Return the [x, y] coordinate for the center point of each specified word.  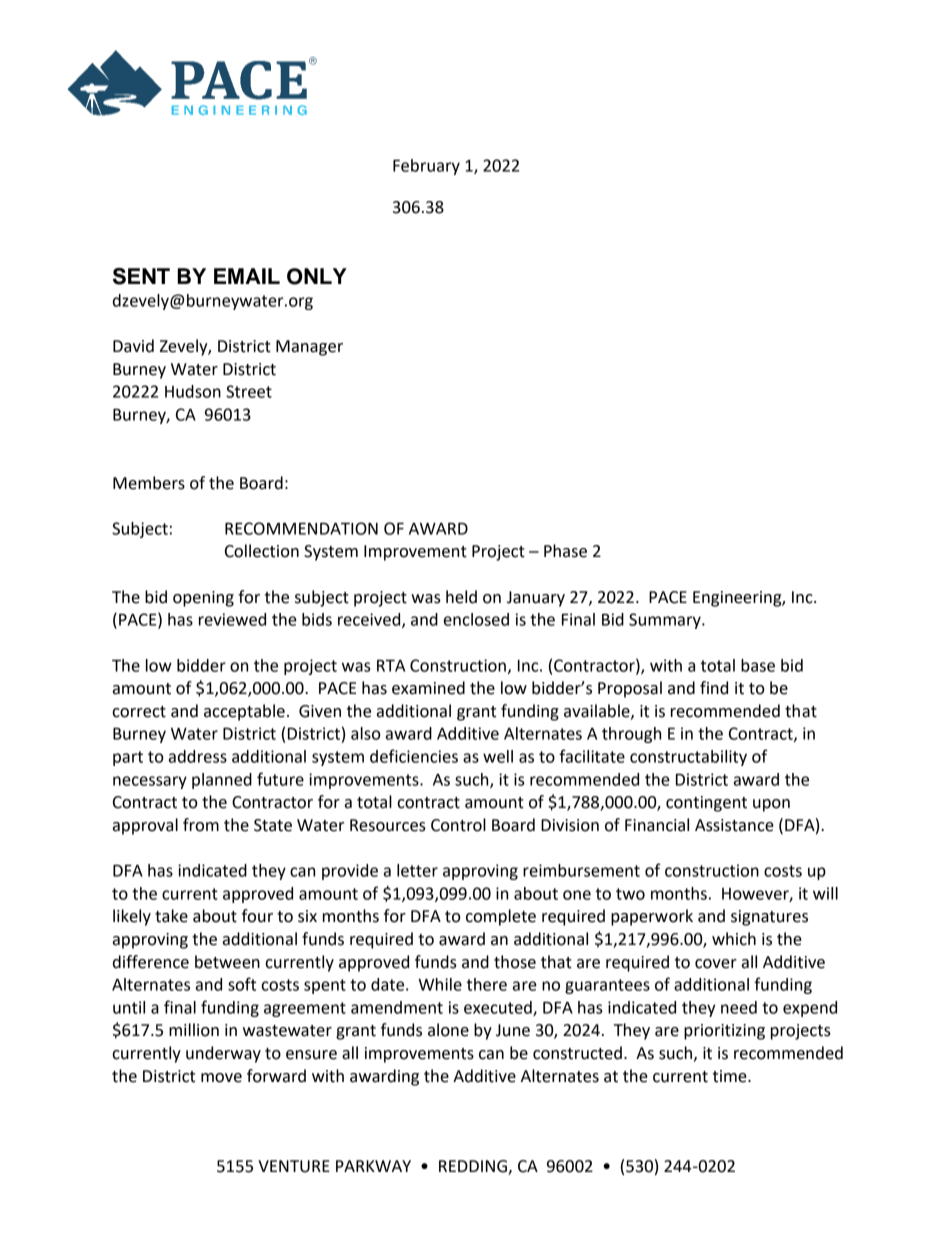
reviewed [232, 619]
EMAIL [247, 276]
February [426, 167]
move [221, 1078]
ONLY [317, 276]
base [758, 665]
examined [428, 688]
